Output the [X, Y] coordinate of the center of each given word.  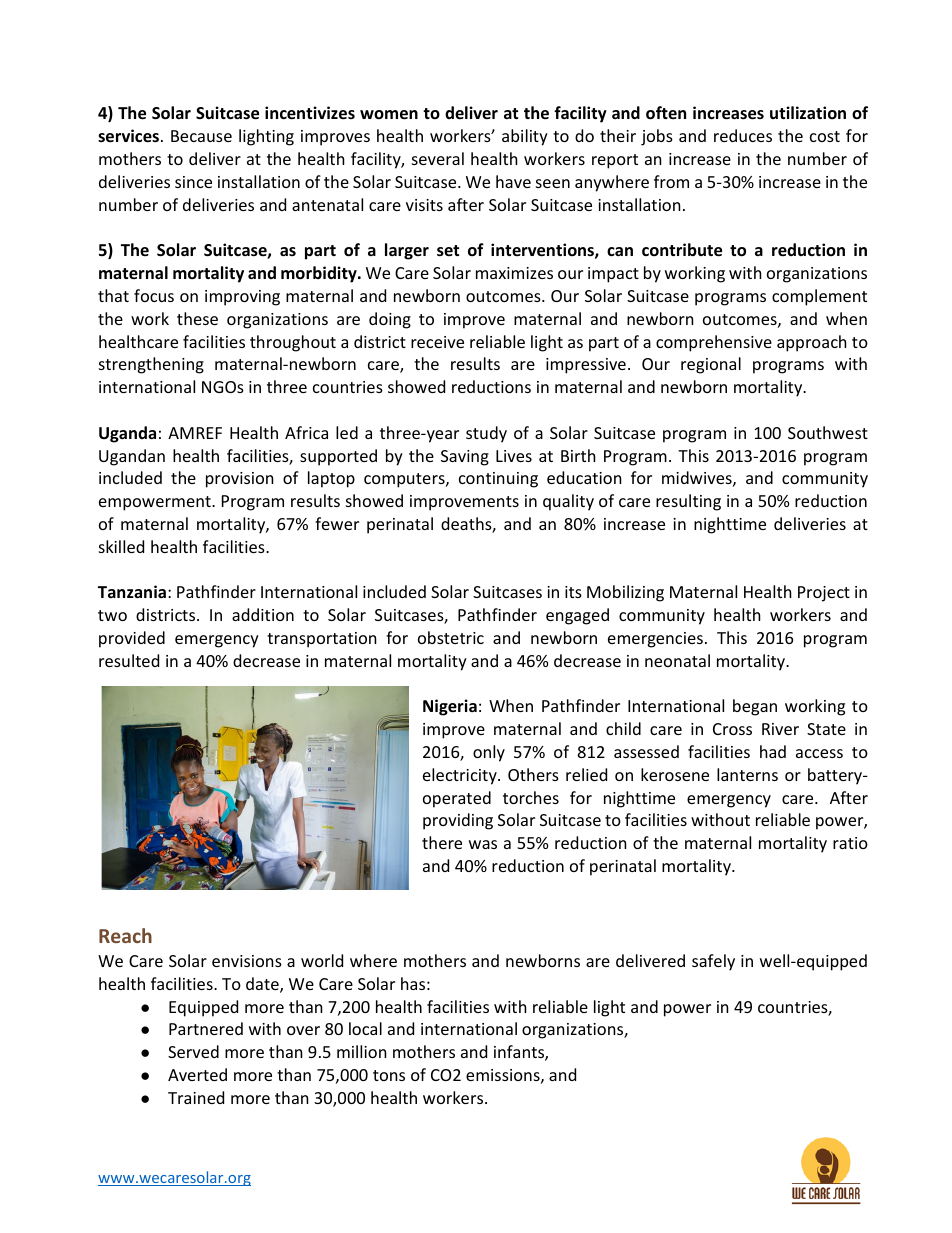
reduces [743, 135]
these [197, 318]
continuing [498, 480]
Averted [197, 1074]
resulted [129, 660]
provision [240, 480]
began [755, 707]
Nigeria [450, 707]
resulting [688, 502]
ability [525, 137]
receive [437, 342]
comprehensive [714, 343]
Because [201, 136]
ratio [850, 843]
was [483, 844]
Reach [125, 935]
